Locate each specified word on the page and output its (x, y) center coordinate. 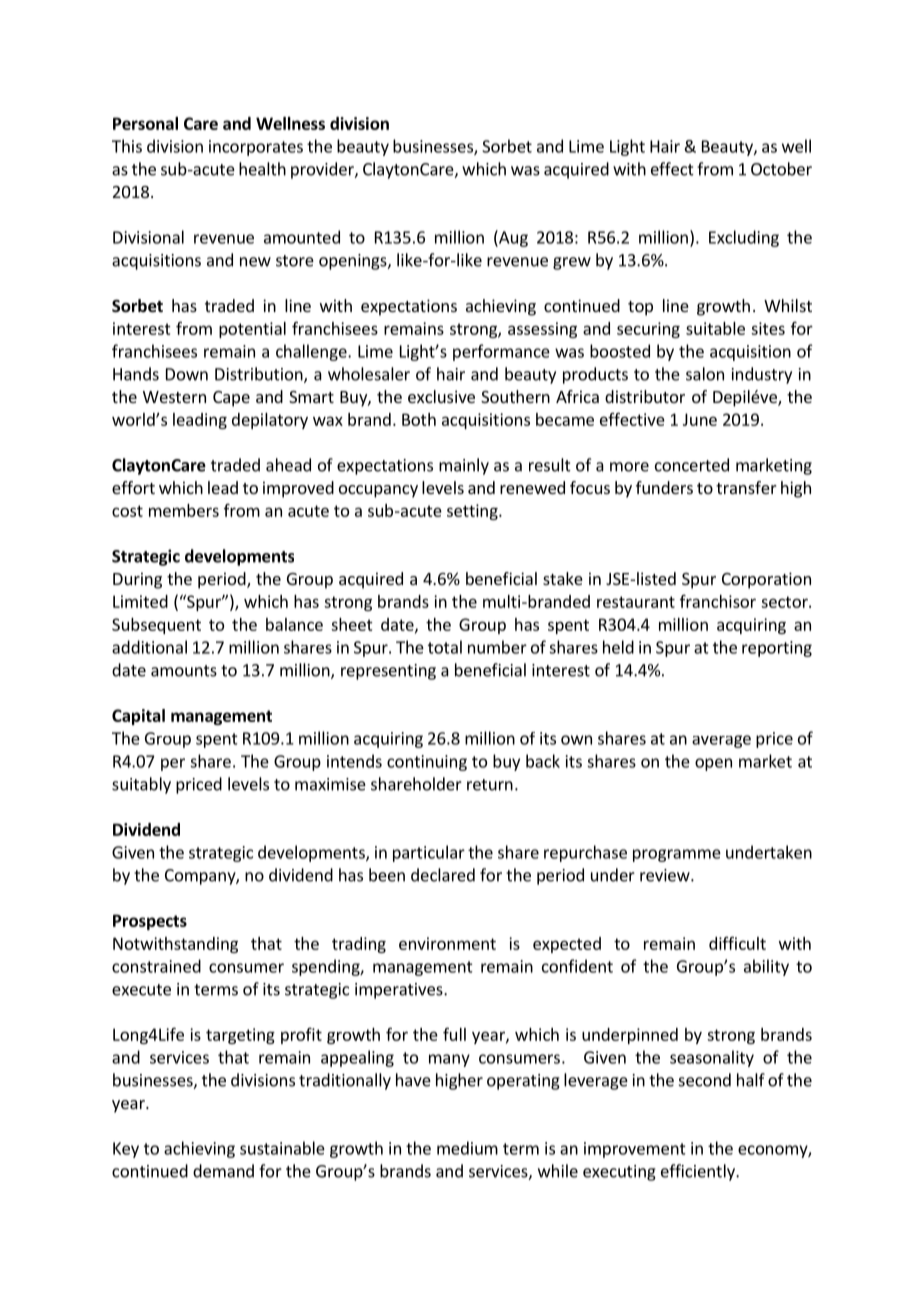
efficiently (699, 1172)
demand (223, 1171)
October (781, 169)
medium (467, 1148)
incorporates (256, 148)
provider (323, 170)
